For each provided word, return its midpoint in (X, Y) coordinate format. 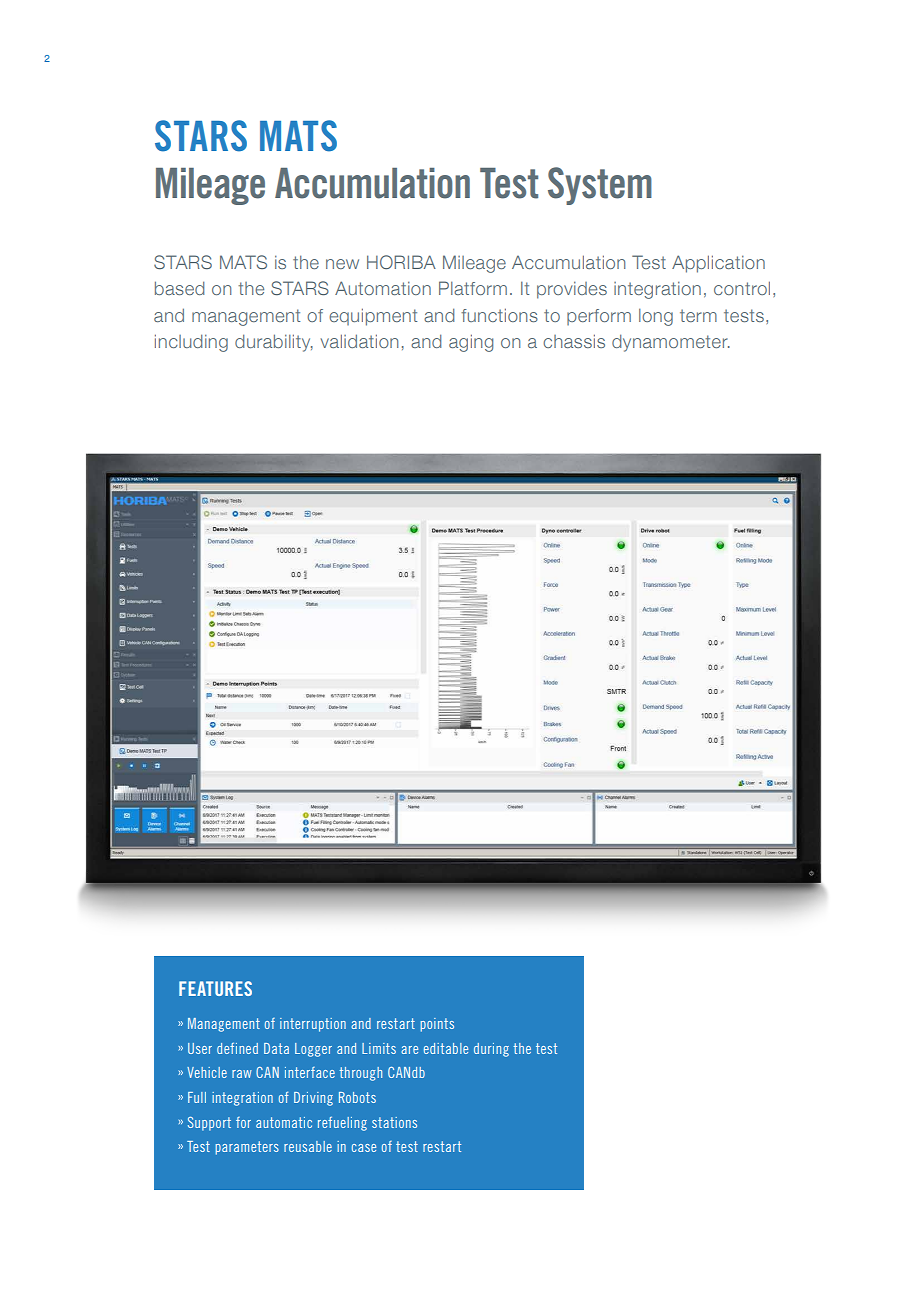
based (179, 288)
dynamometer (671, 343)
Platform (473, 288)
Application (718, 264)
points (437, 1025)
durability (274, 343)
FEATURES (215, 988)
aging (471, 343)
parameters (247, 1148)
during (491, 1050)
